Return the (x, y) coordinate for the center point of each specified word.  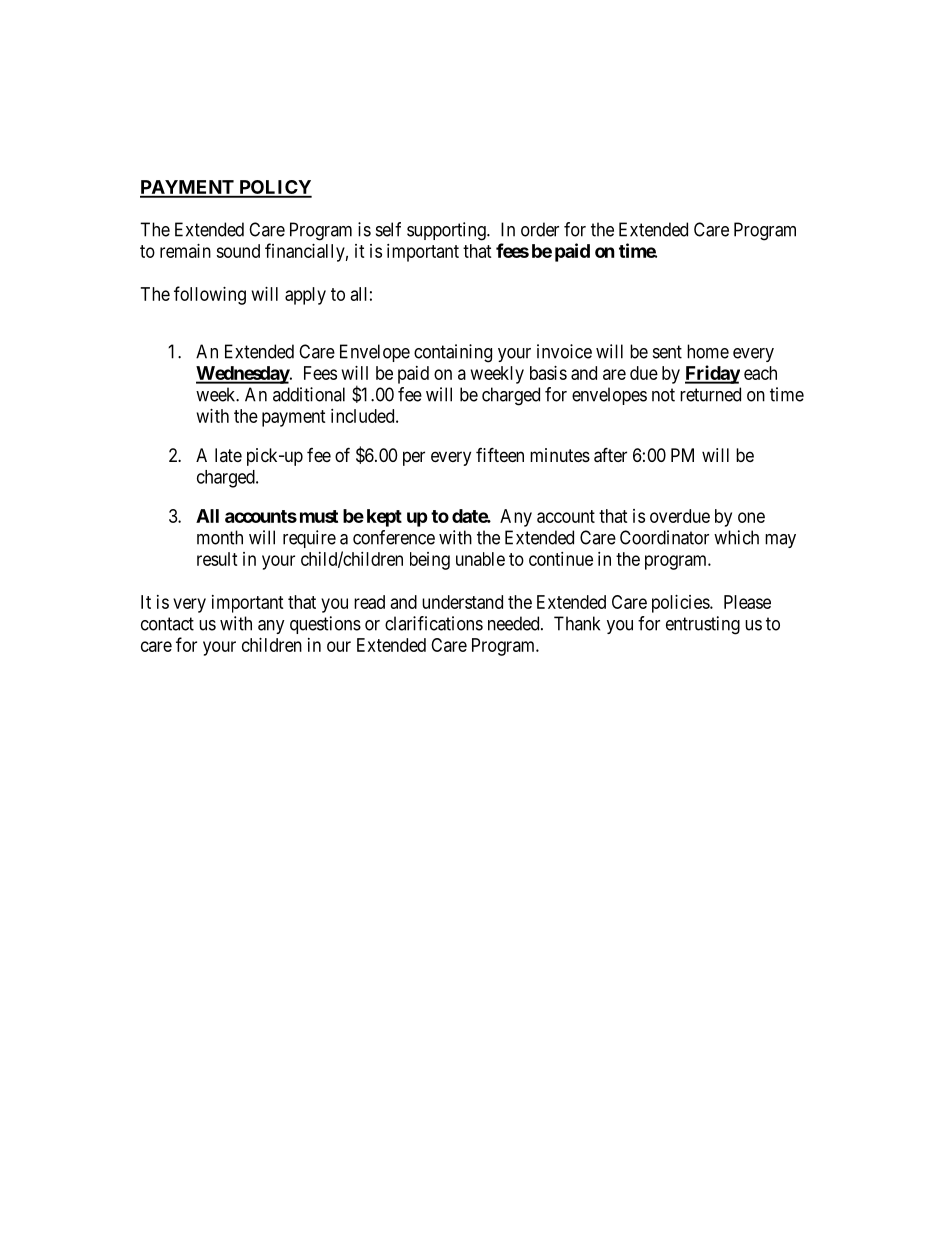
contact (167, 624)
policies (681, 604)
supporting (447, 231)
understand (462, 602)
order (540, 229)
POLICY (274, 188)
